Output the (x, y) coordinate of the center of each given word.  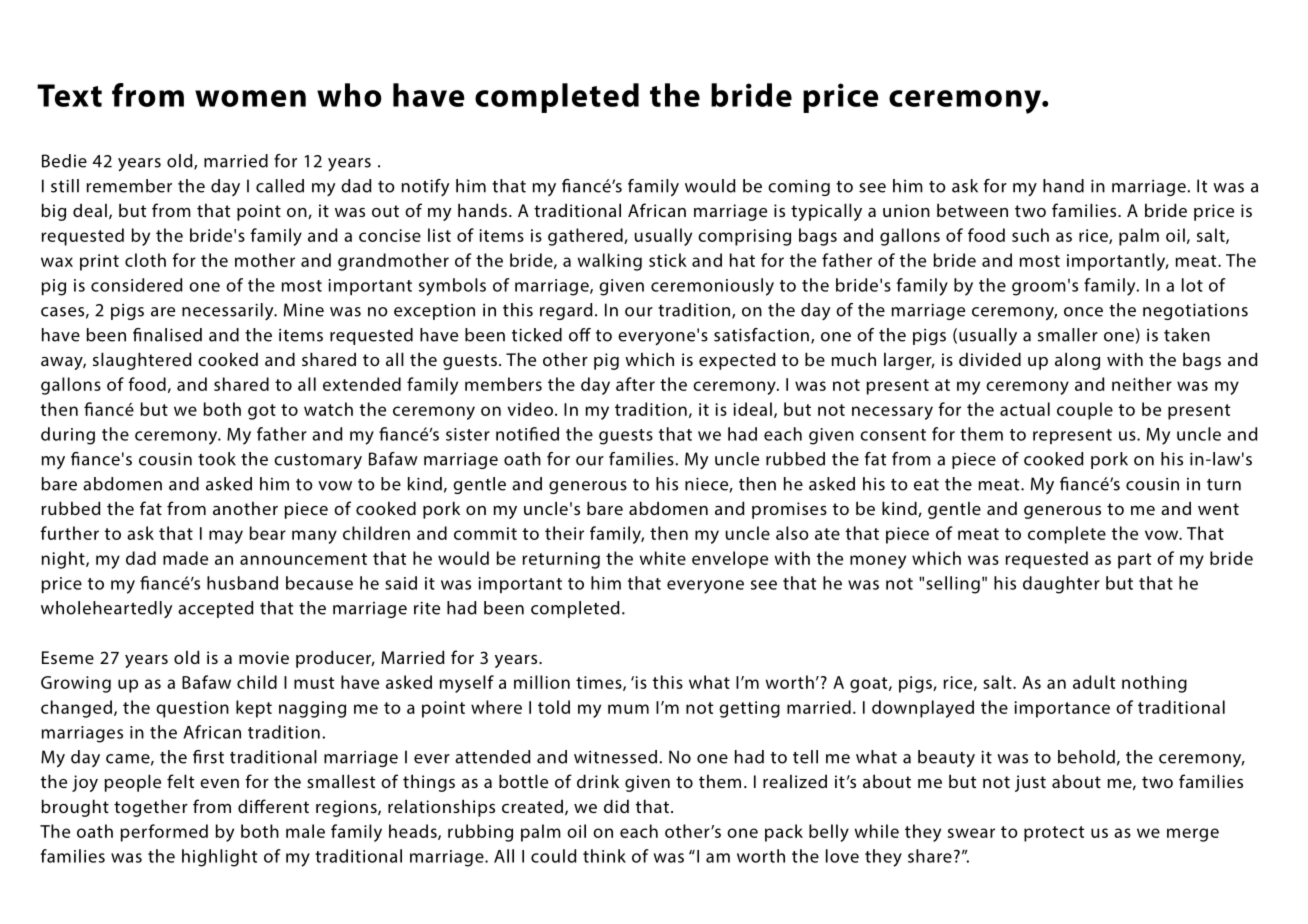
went (1218, 509)
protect (1054, 834)
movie (264, 657)
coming (799, 187)
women (250, 98)
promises (789, 510)
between (972, 210)
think (604, 856)
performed (164, 833)
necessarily (229, 311)
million (542, 682)
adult (1094, 682)
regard (566, 311)
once (1083, 312)
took (217, 459)
